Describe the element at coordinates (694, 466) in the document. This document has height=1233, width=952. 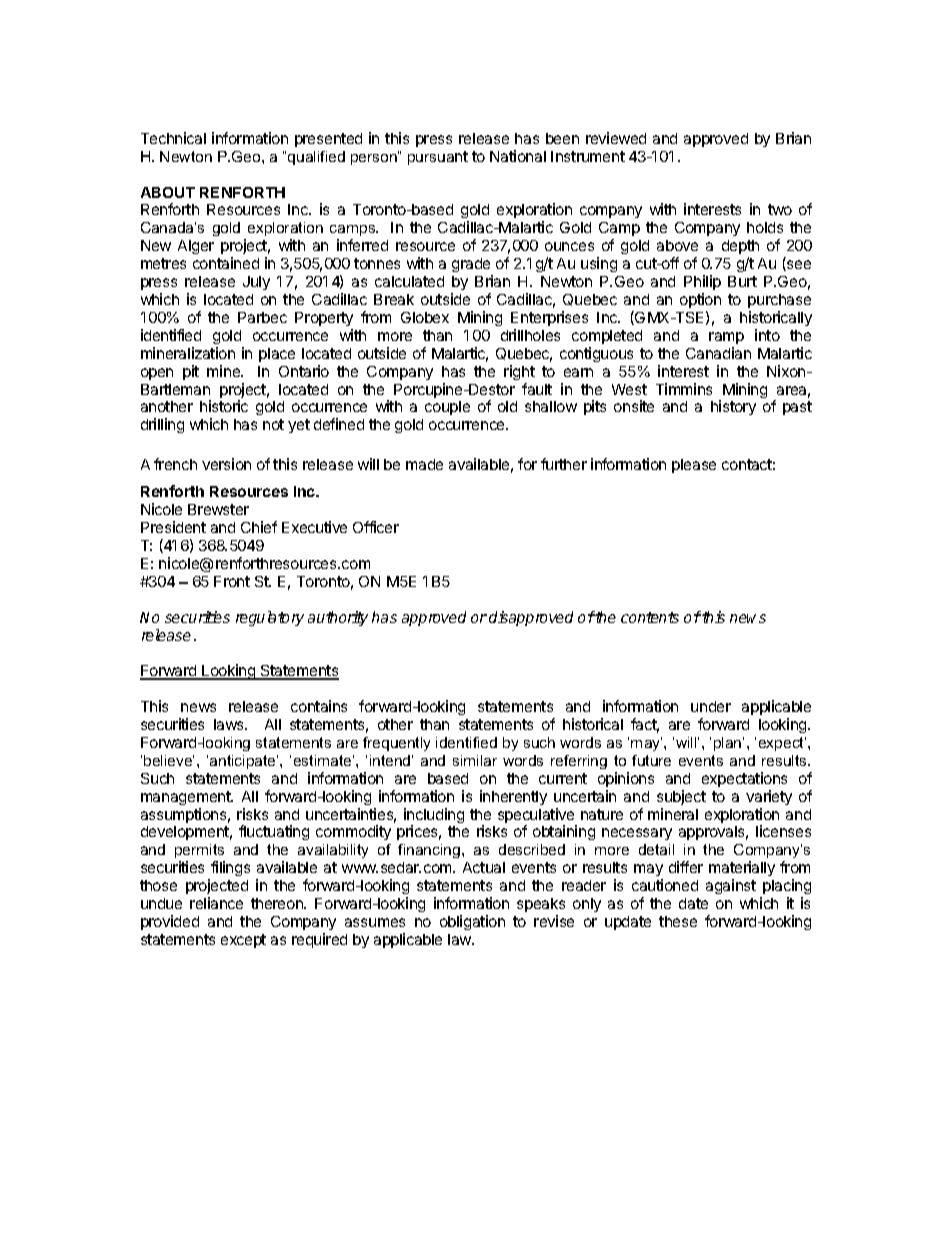
I see `please` at that location.
